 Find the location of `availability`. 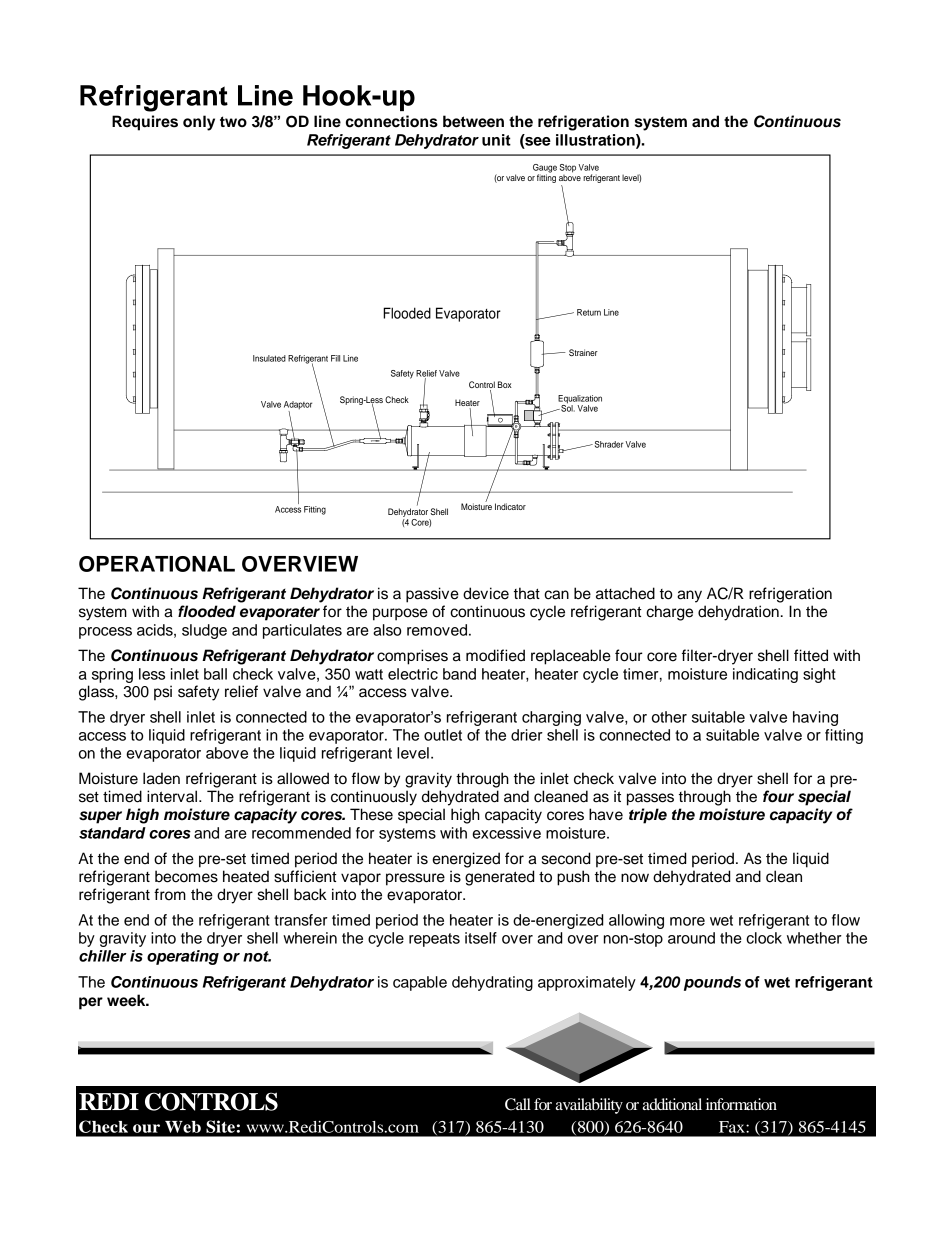

availability is located at coordinates (589, 1106).
